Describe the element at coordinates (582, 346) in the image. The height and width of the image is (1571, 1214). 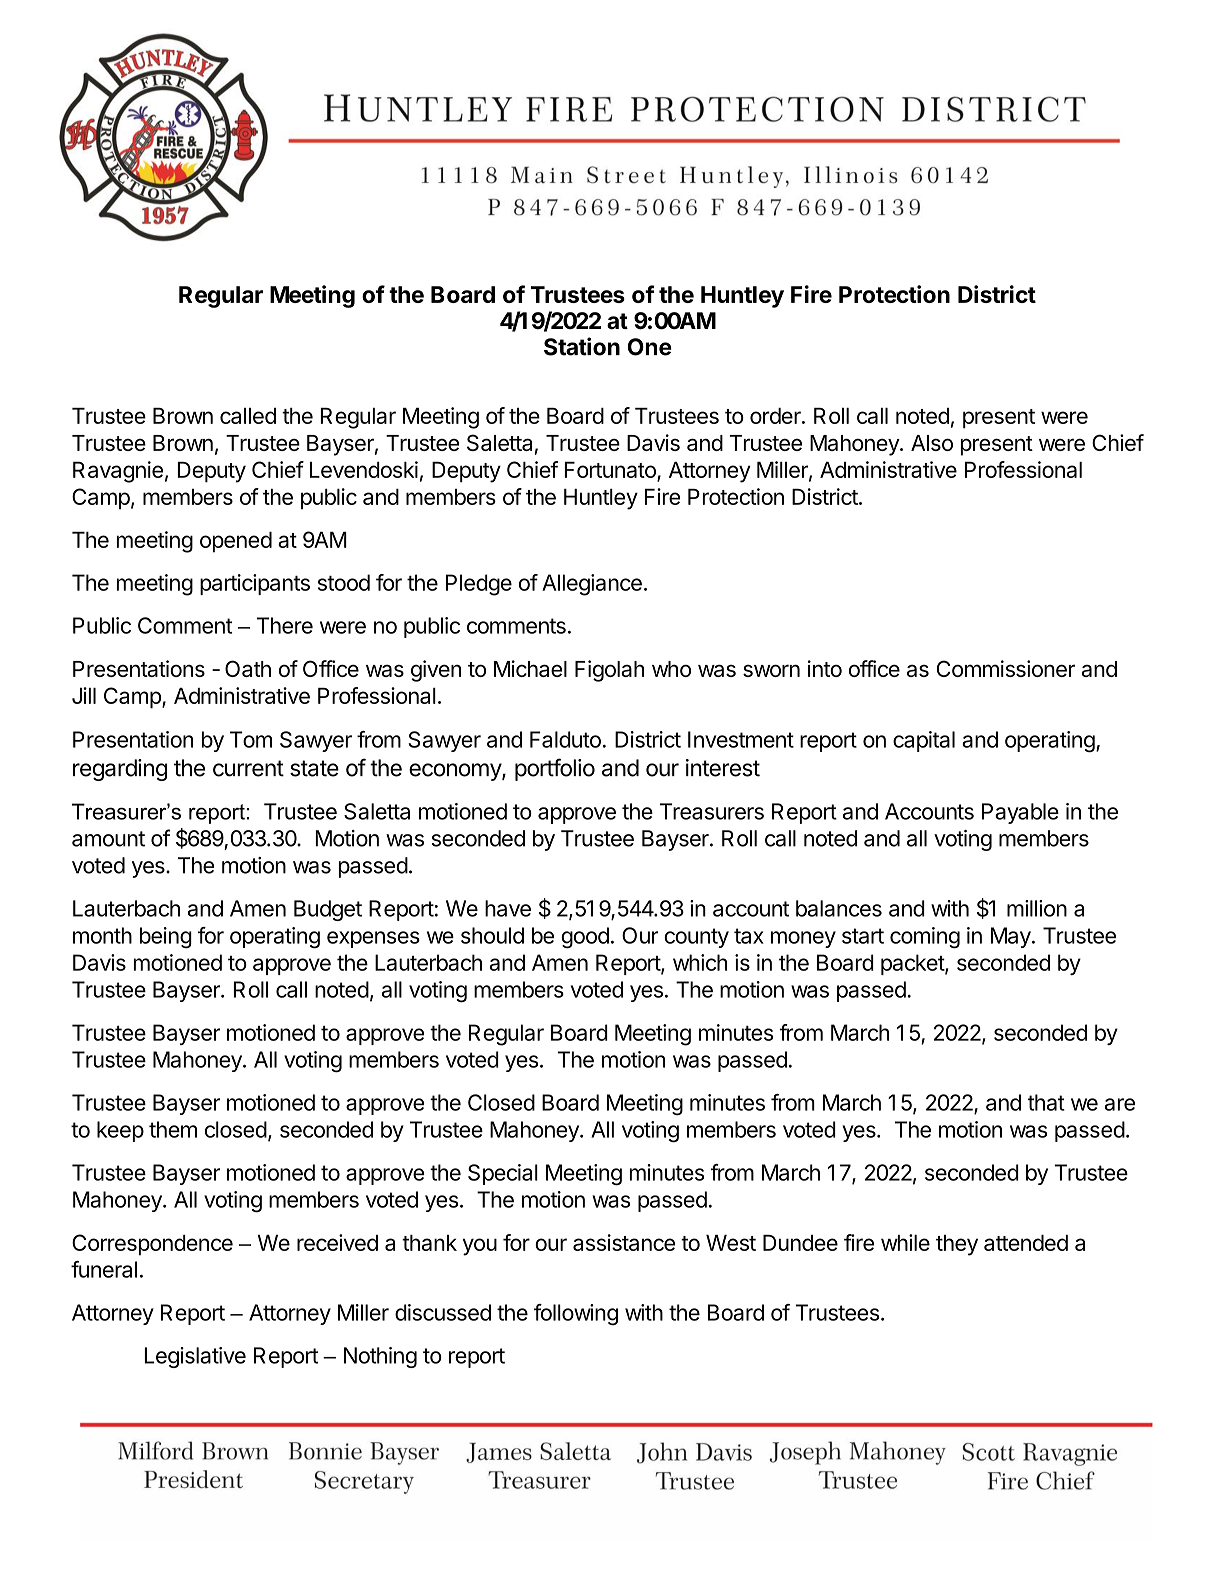
I see `Station` at that location.
